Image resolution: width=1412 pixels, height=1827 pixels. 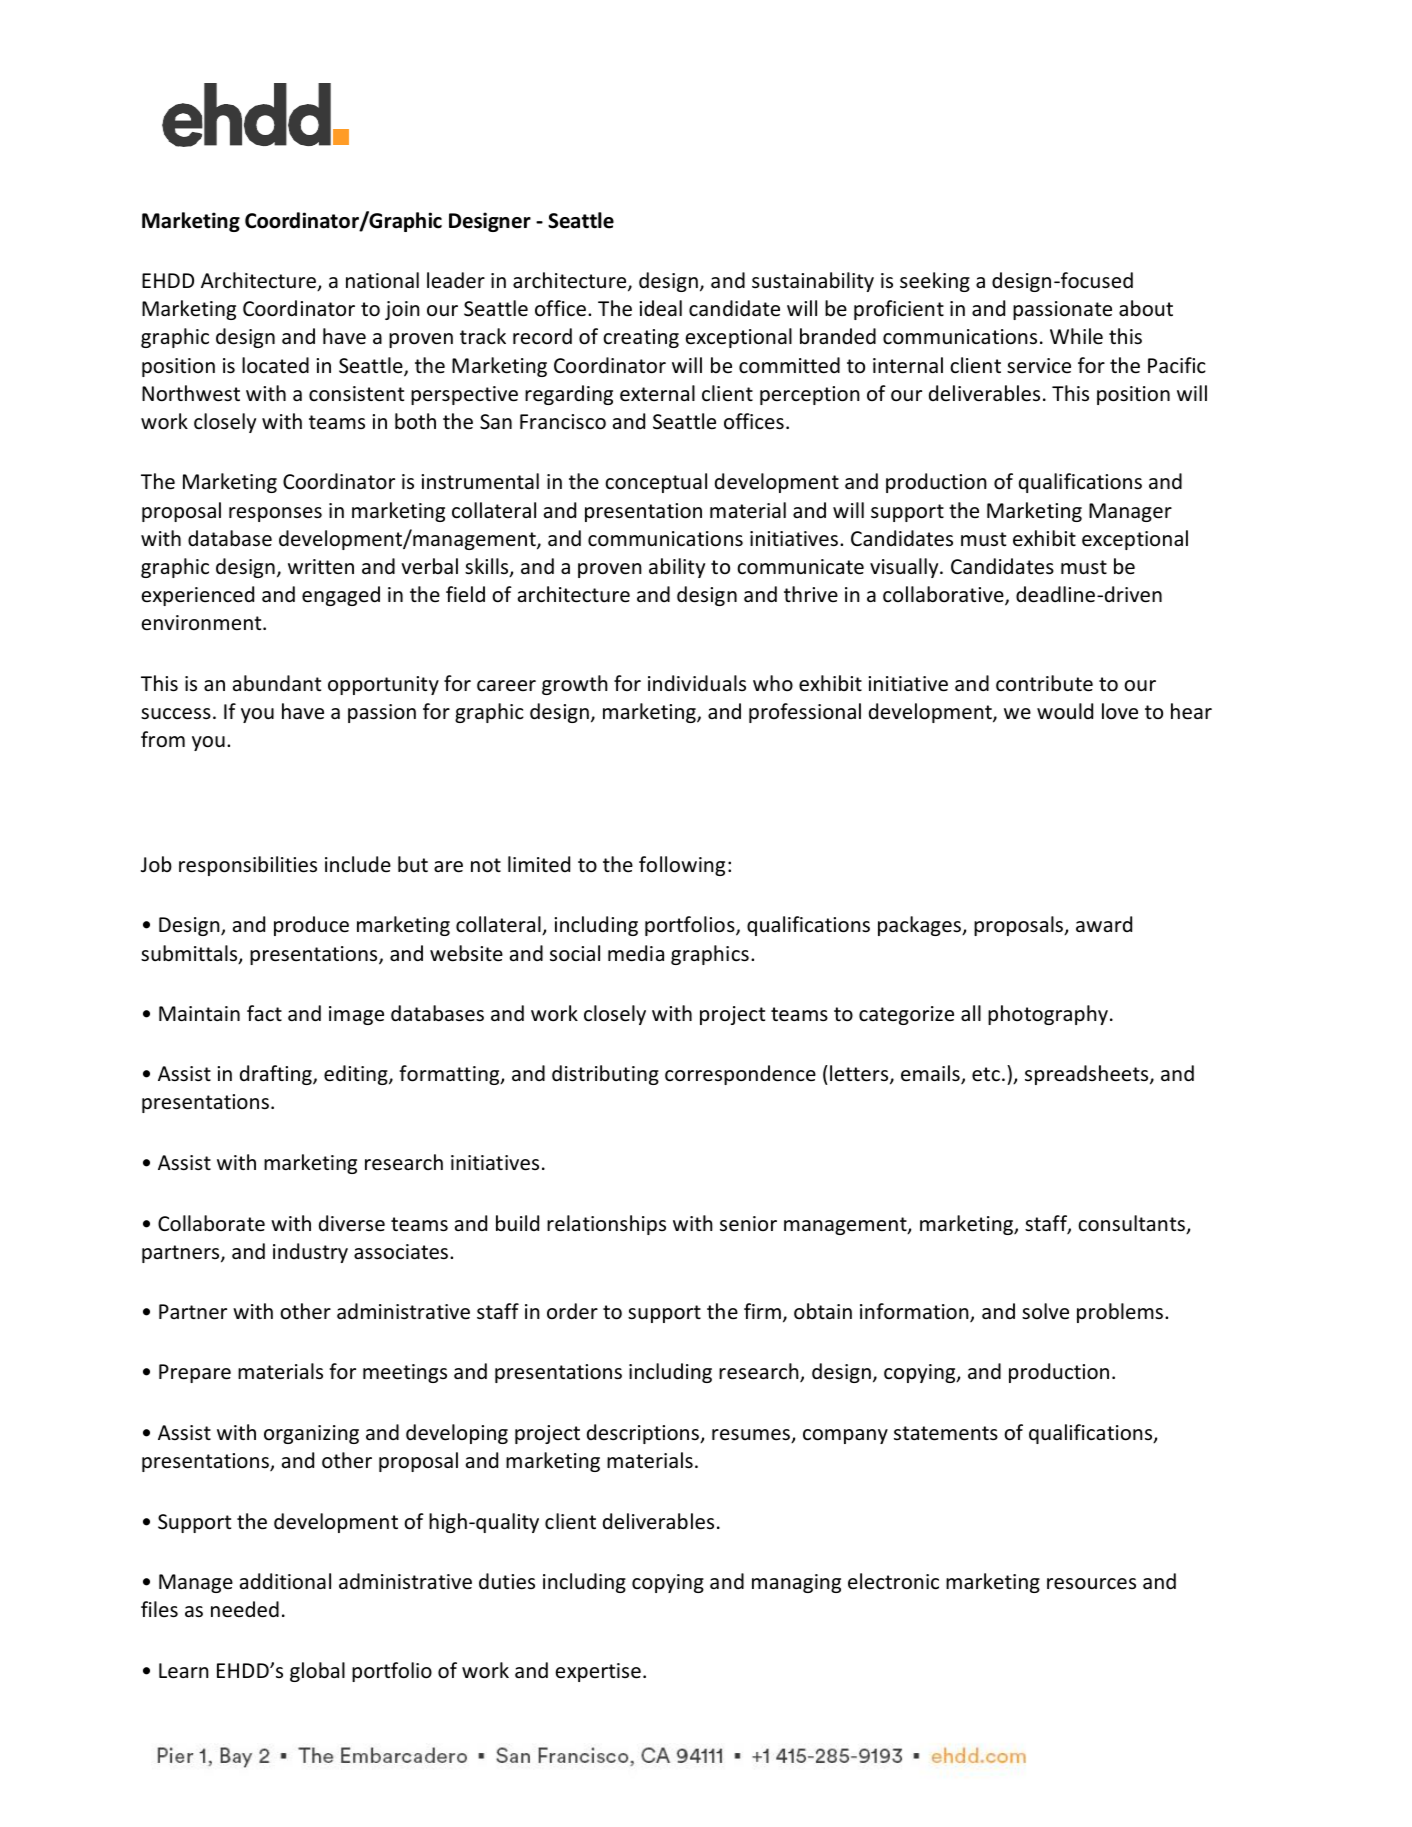 What do you see at coordinates (1048, 1015) in the document?
I see `photography` at bounding box center [1048, 1015].
